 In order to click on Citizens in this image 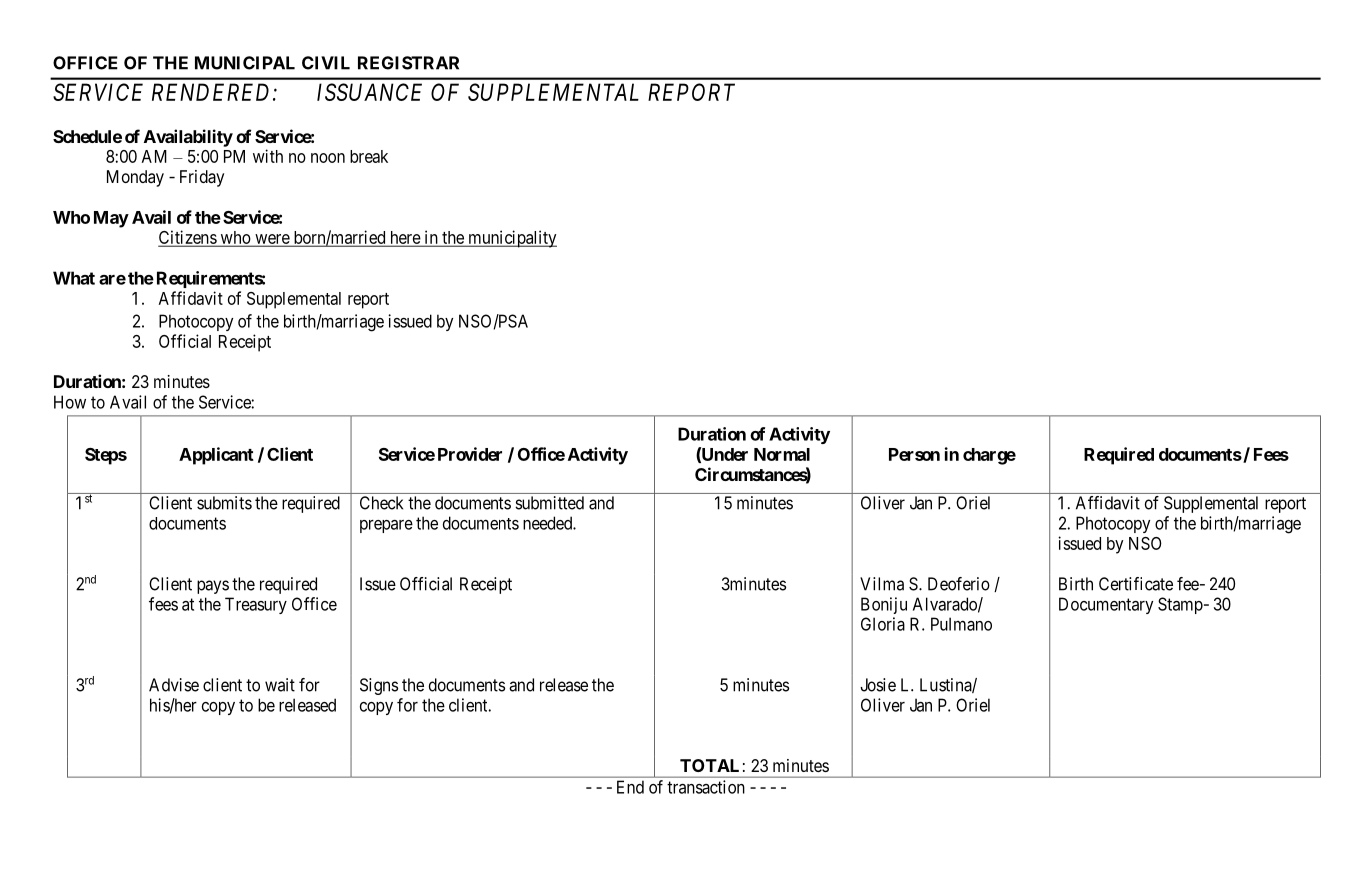, I will do `click(188, 238)`.
